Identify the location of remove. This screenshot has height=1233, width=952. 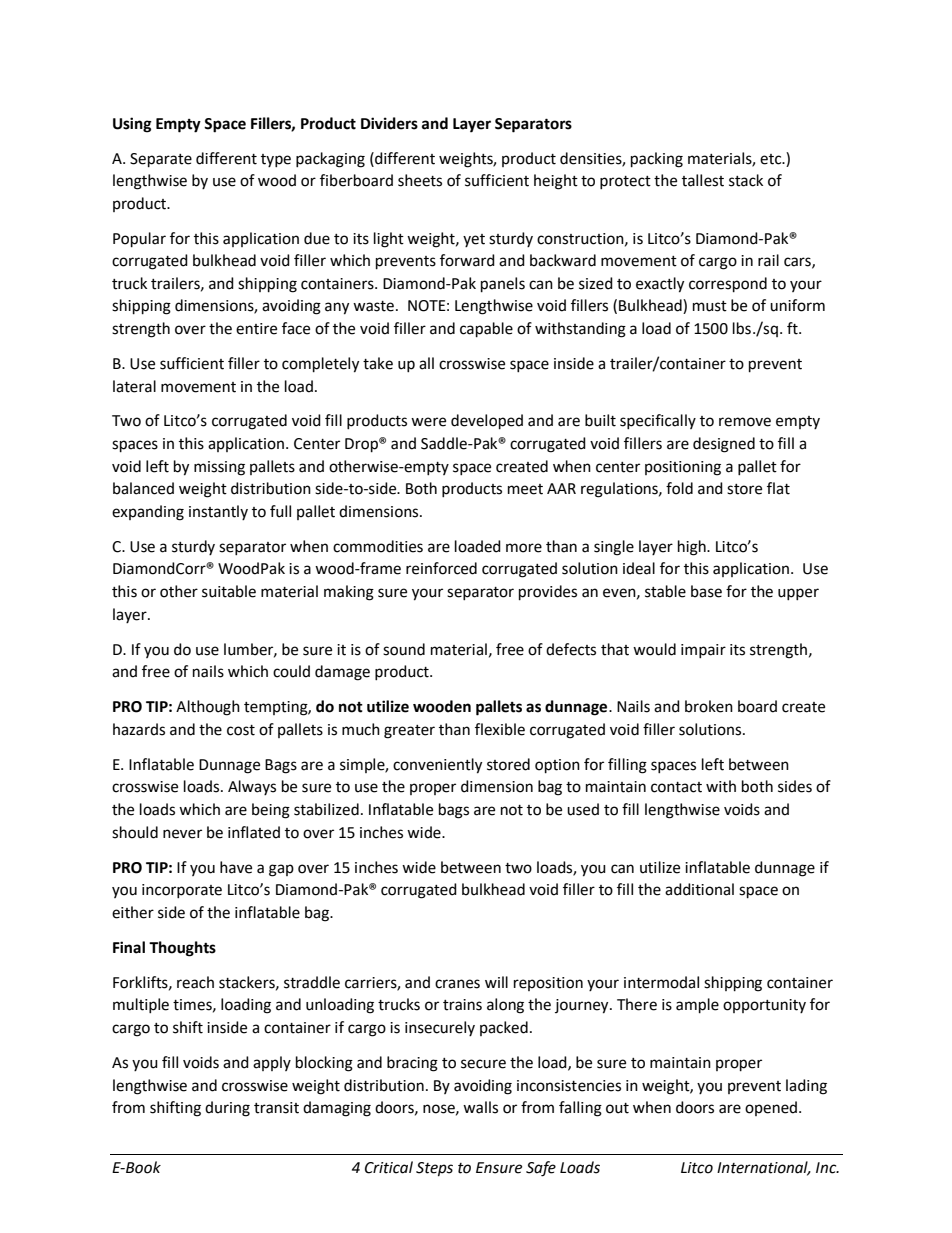
(745, 422).
